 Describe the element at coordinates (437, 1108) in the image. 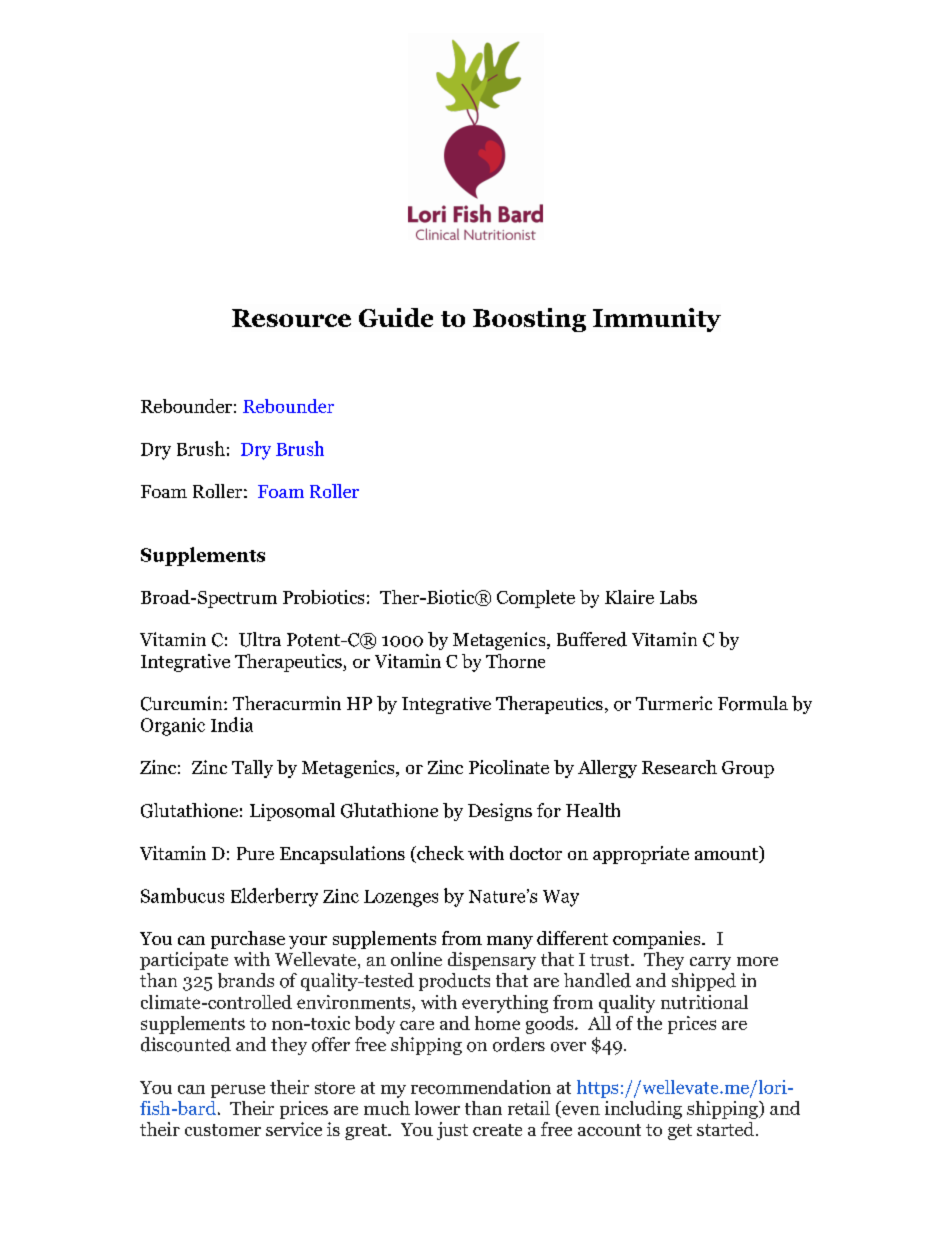

I see `lower` at that location.
